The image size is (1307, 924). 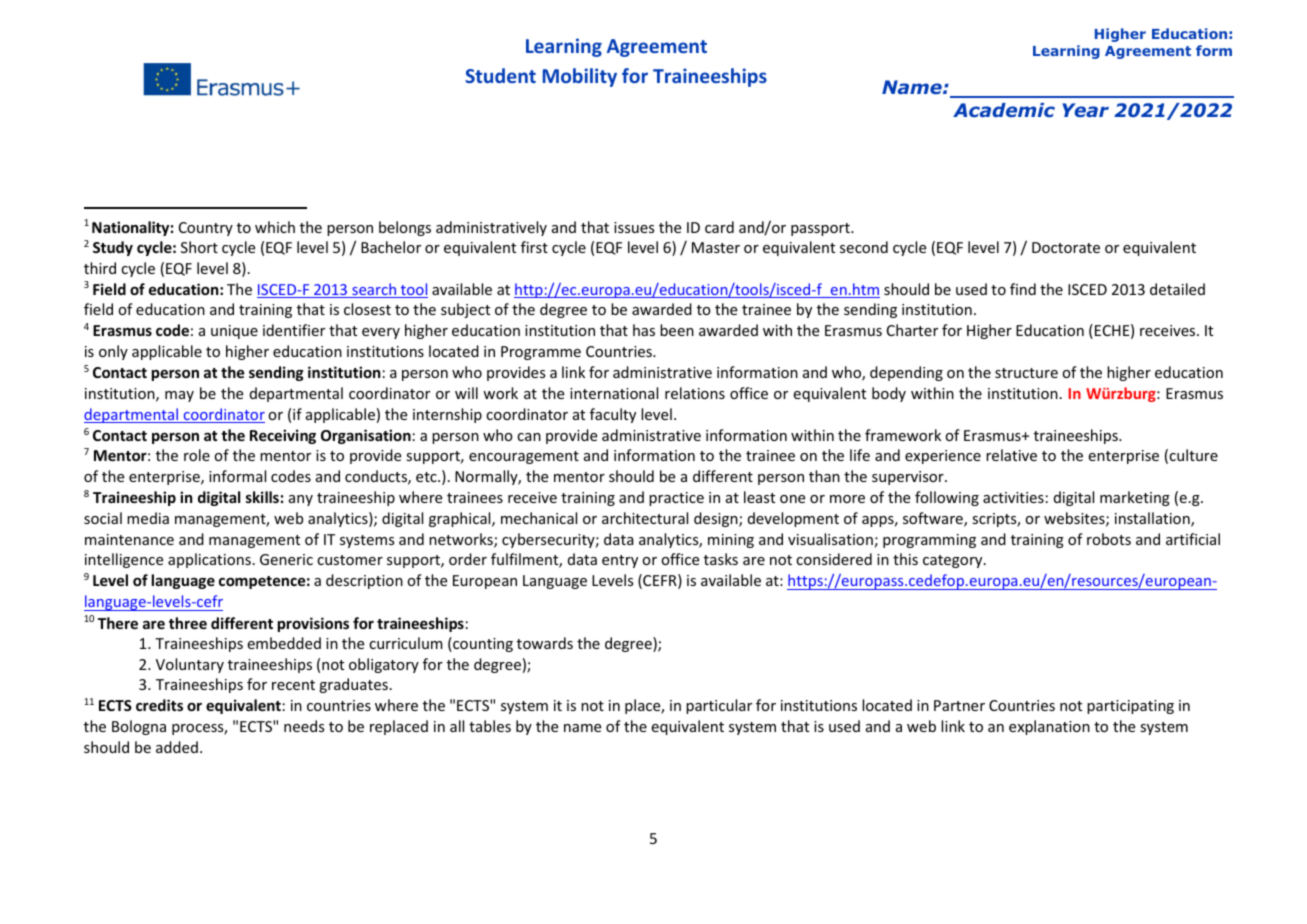 I want to click on may, so click(x=179, y=396).
